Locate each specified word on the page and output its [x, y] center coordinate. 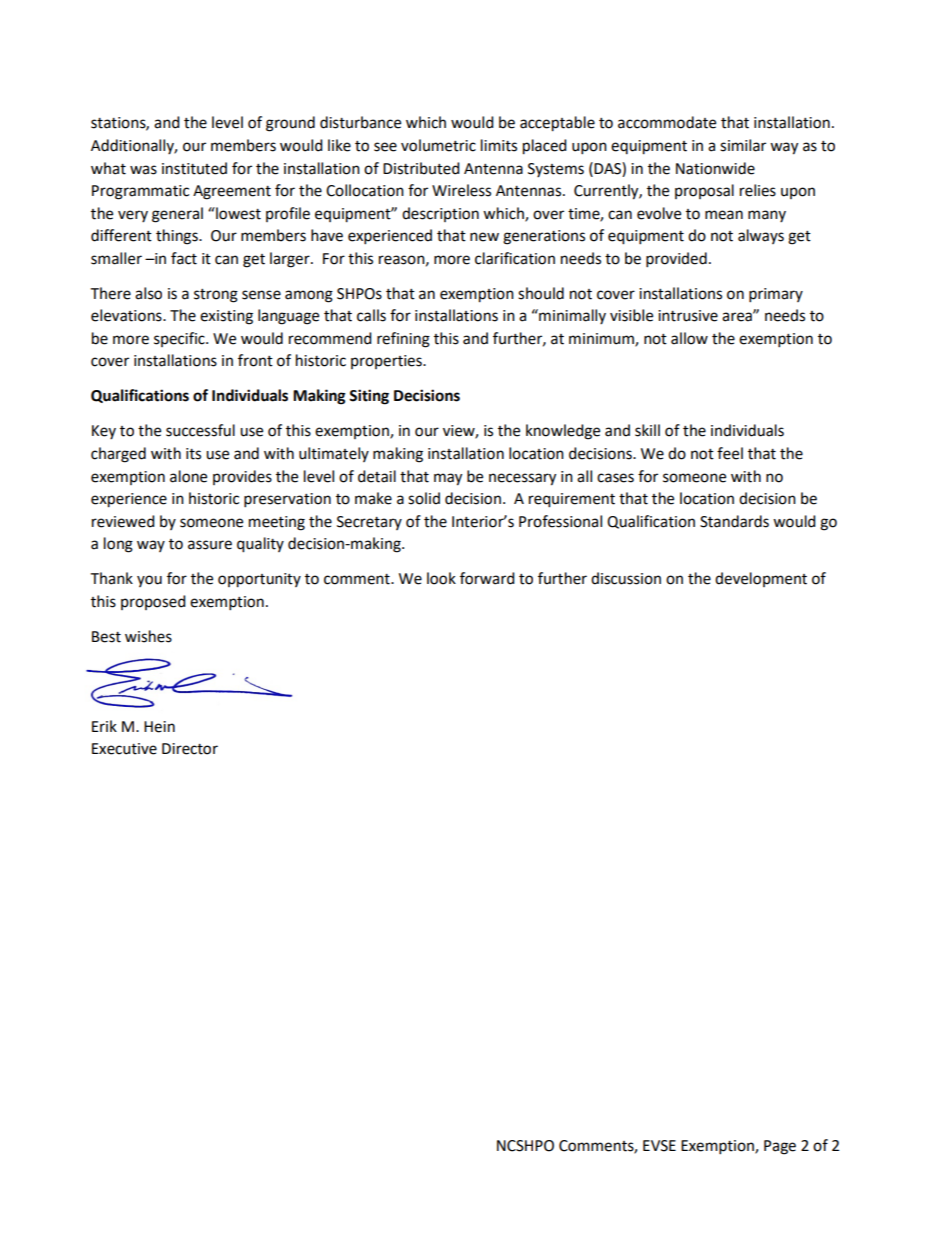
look [441, 578]
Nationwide [715, 168]
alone [188, 476]
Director [190, 749]
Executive [124, 749]
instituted [194, 168]
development [761, 579]
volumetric [438, 145]
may [448, 479]
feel [730, 453]
